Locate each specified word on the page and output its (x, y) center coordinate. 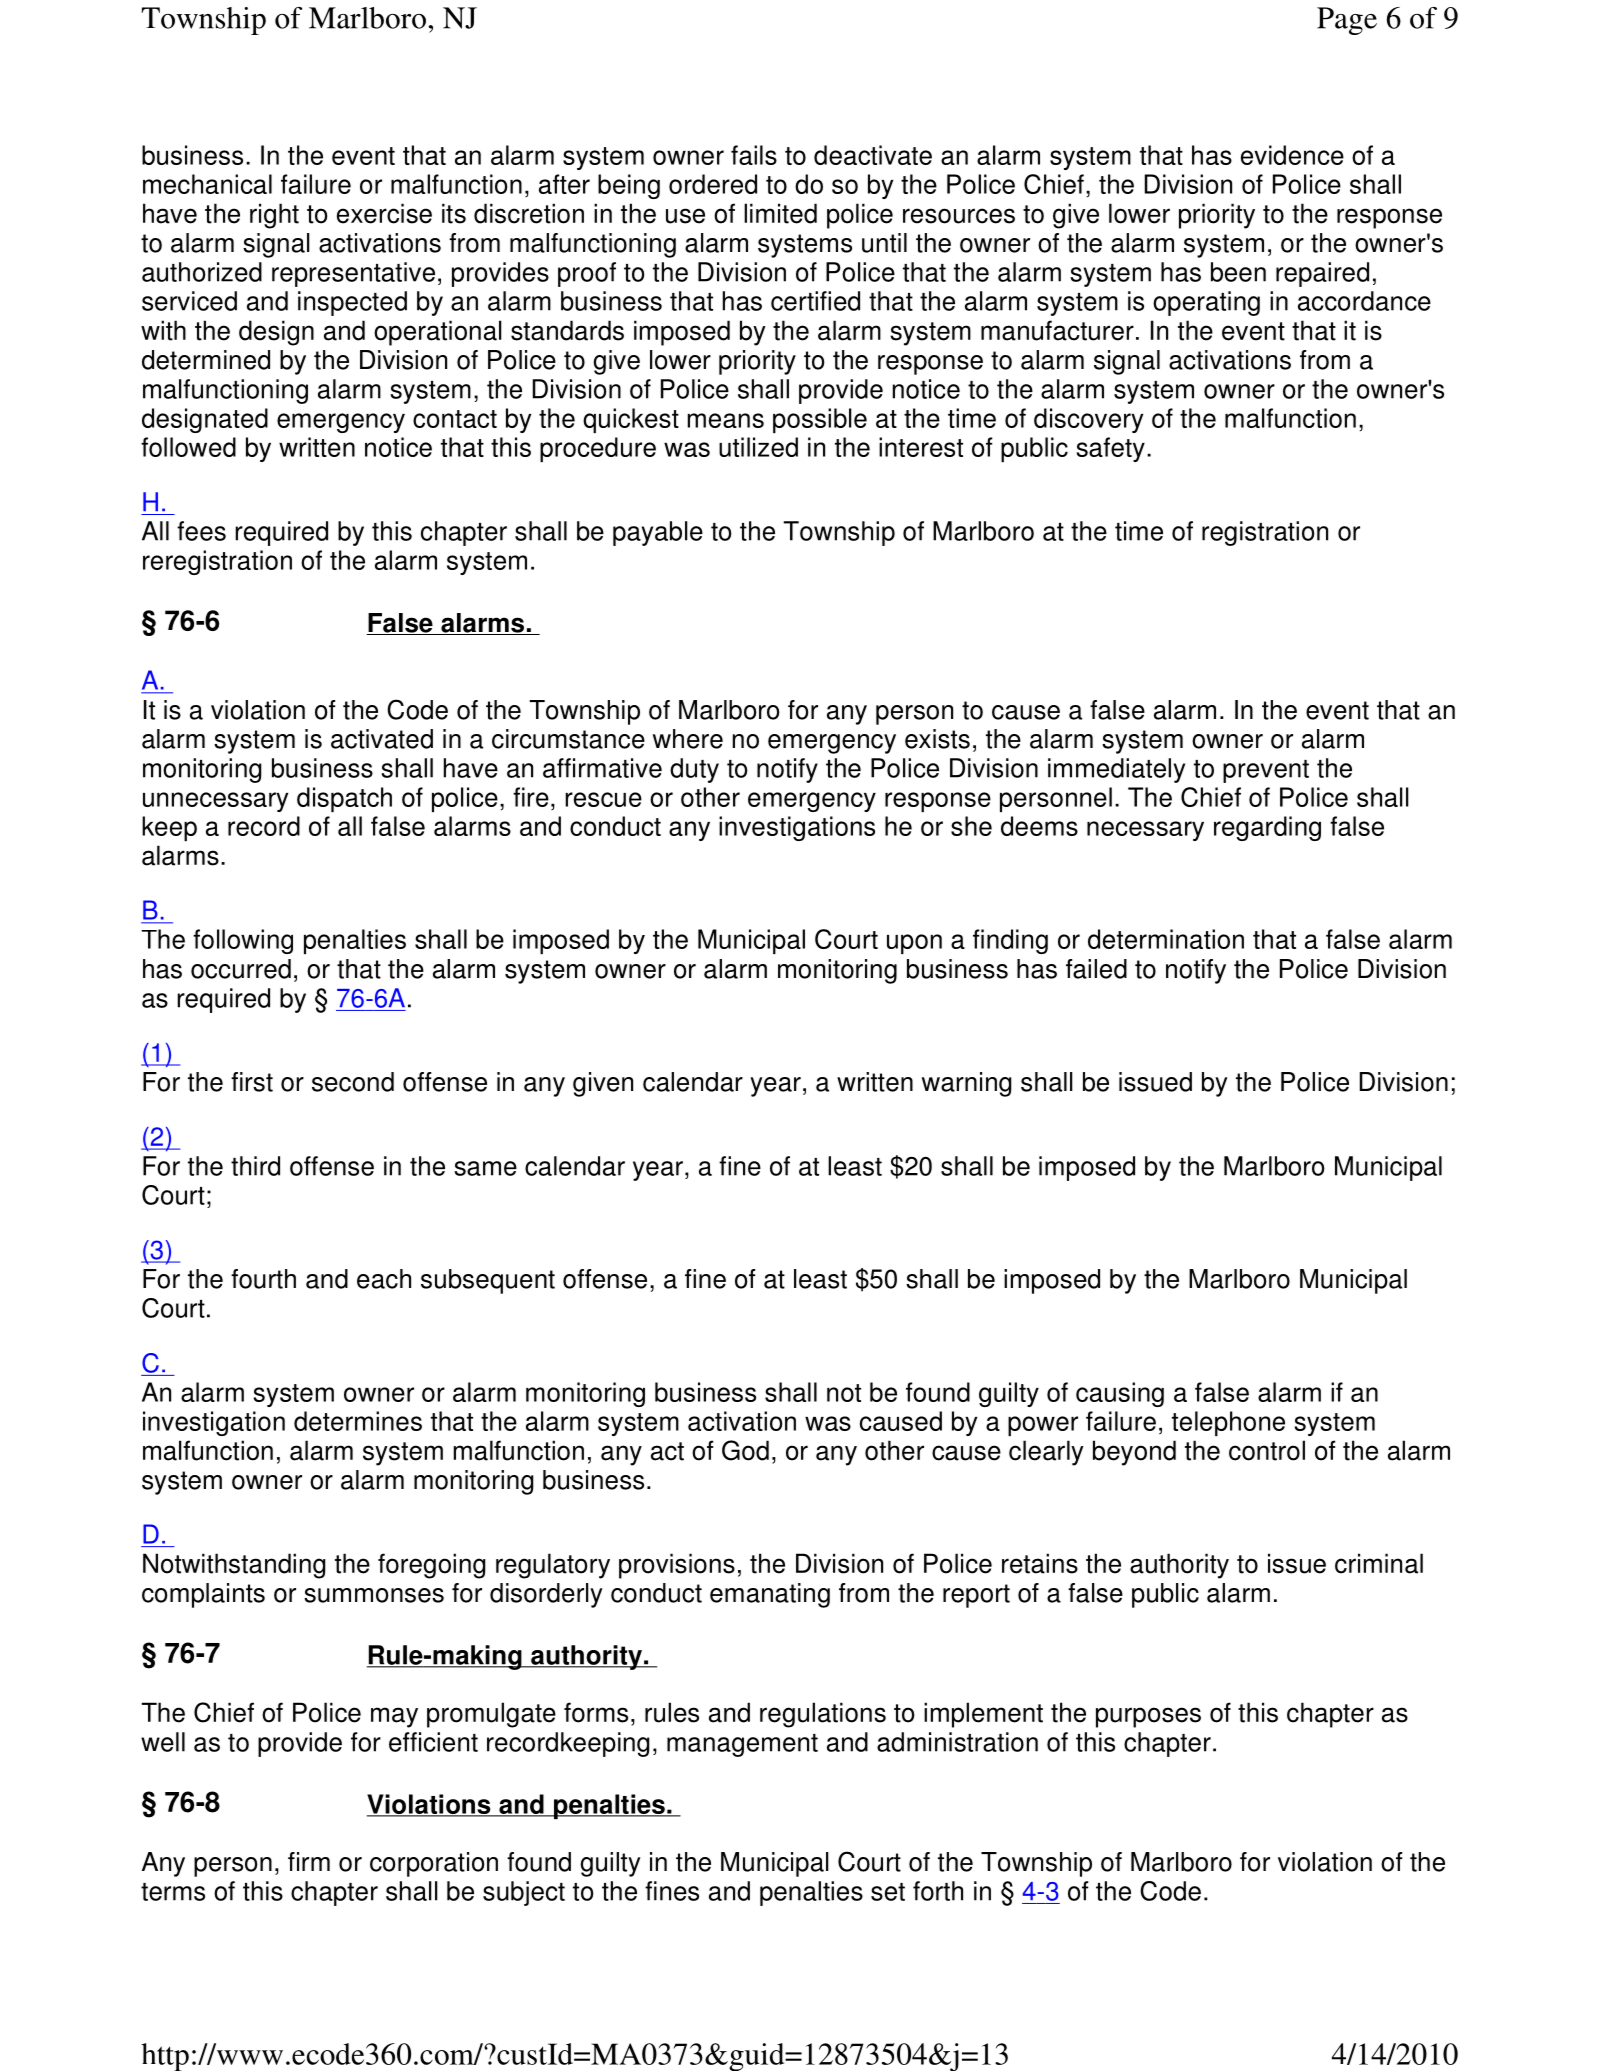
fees (201, 531)
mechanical (207, 184)
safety (1111, 449)
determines (358, 1421)
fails (754, 155)
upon (914, 944)
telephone (1228, 1423)
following (243, 941)
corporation (434, 1864)
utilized (758, 447)
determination (1166, 939)
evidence (1292, 155)
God (745, 1450)
